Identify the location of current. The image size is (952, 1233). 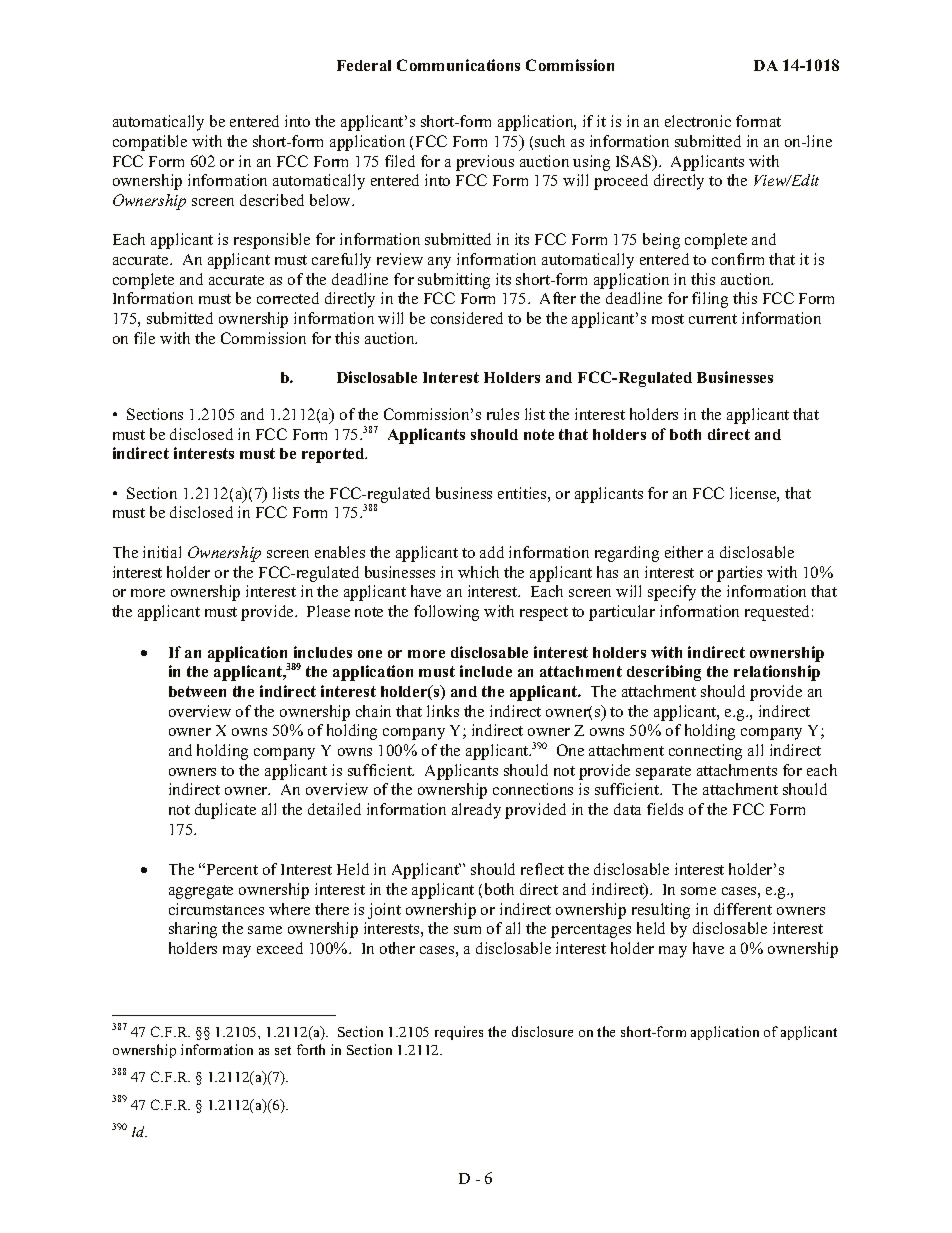
(713, 319).
